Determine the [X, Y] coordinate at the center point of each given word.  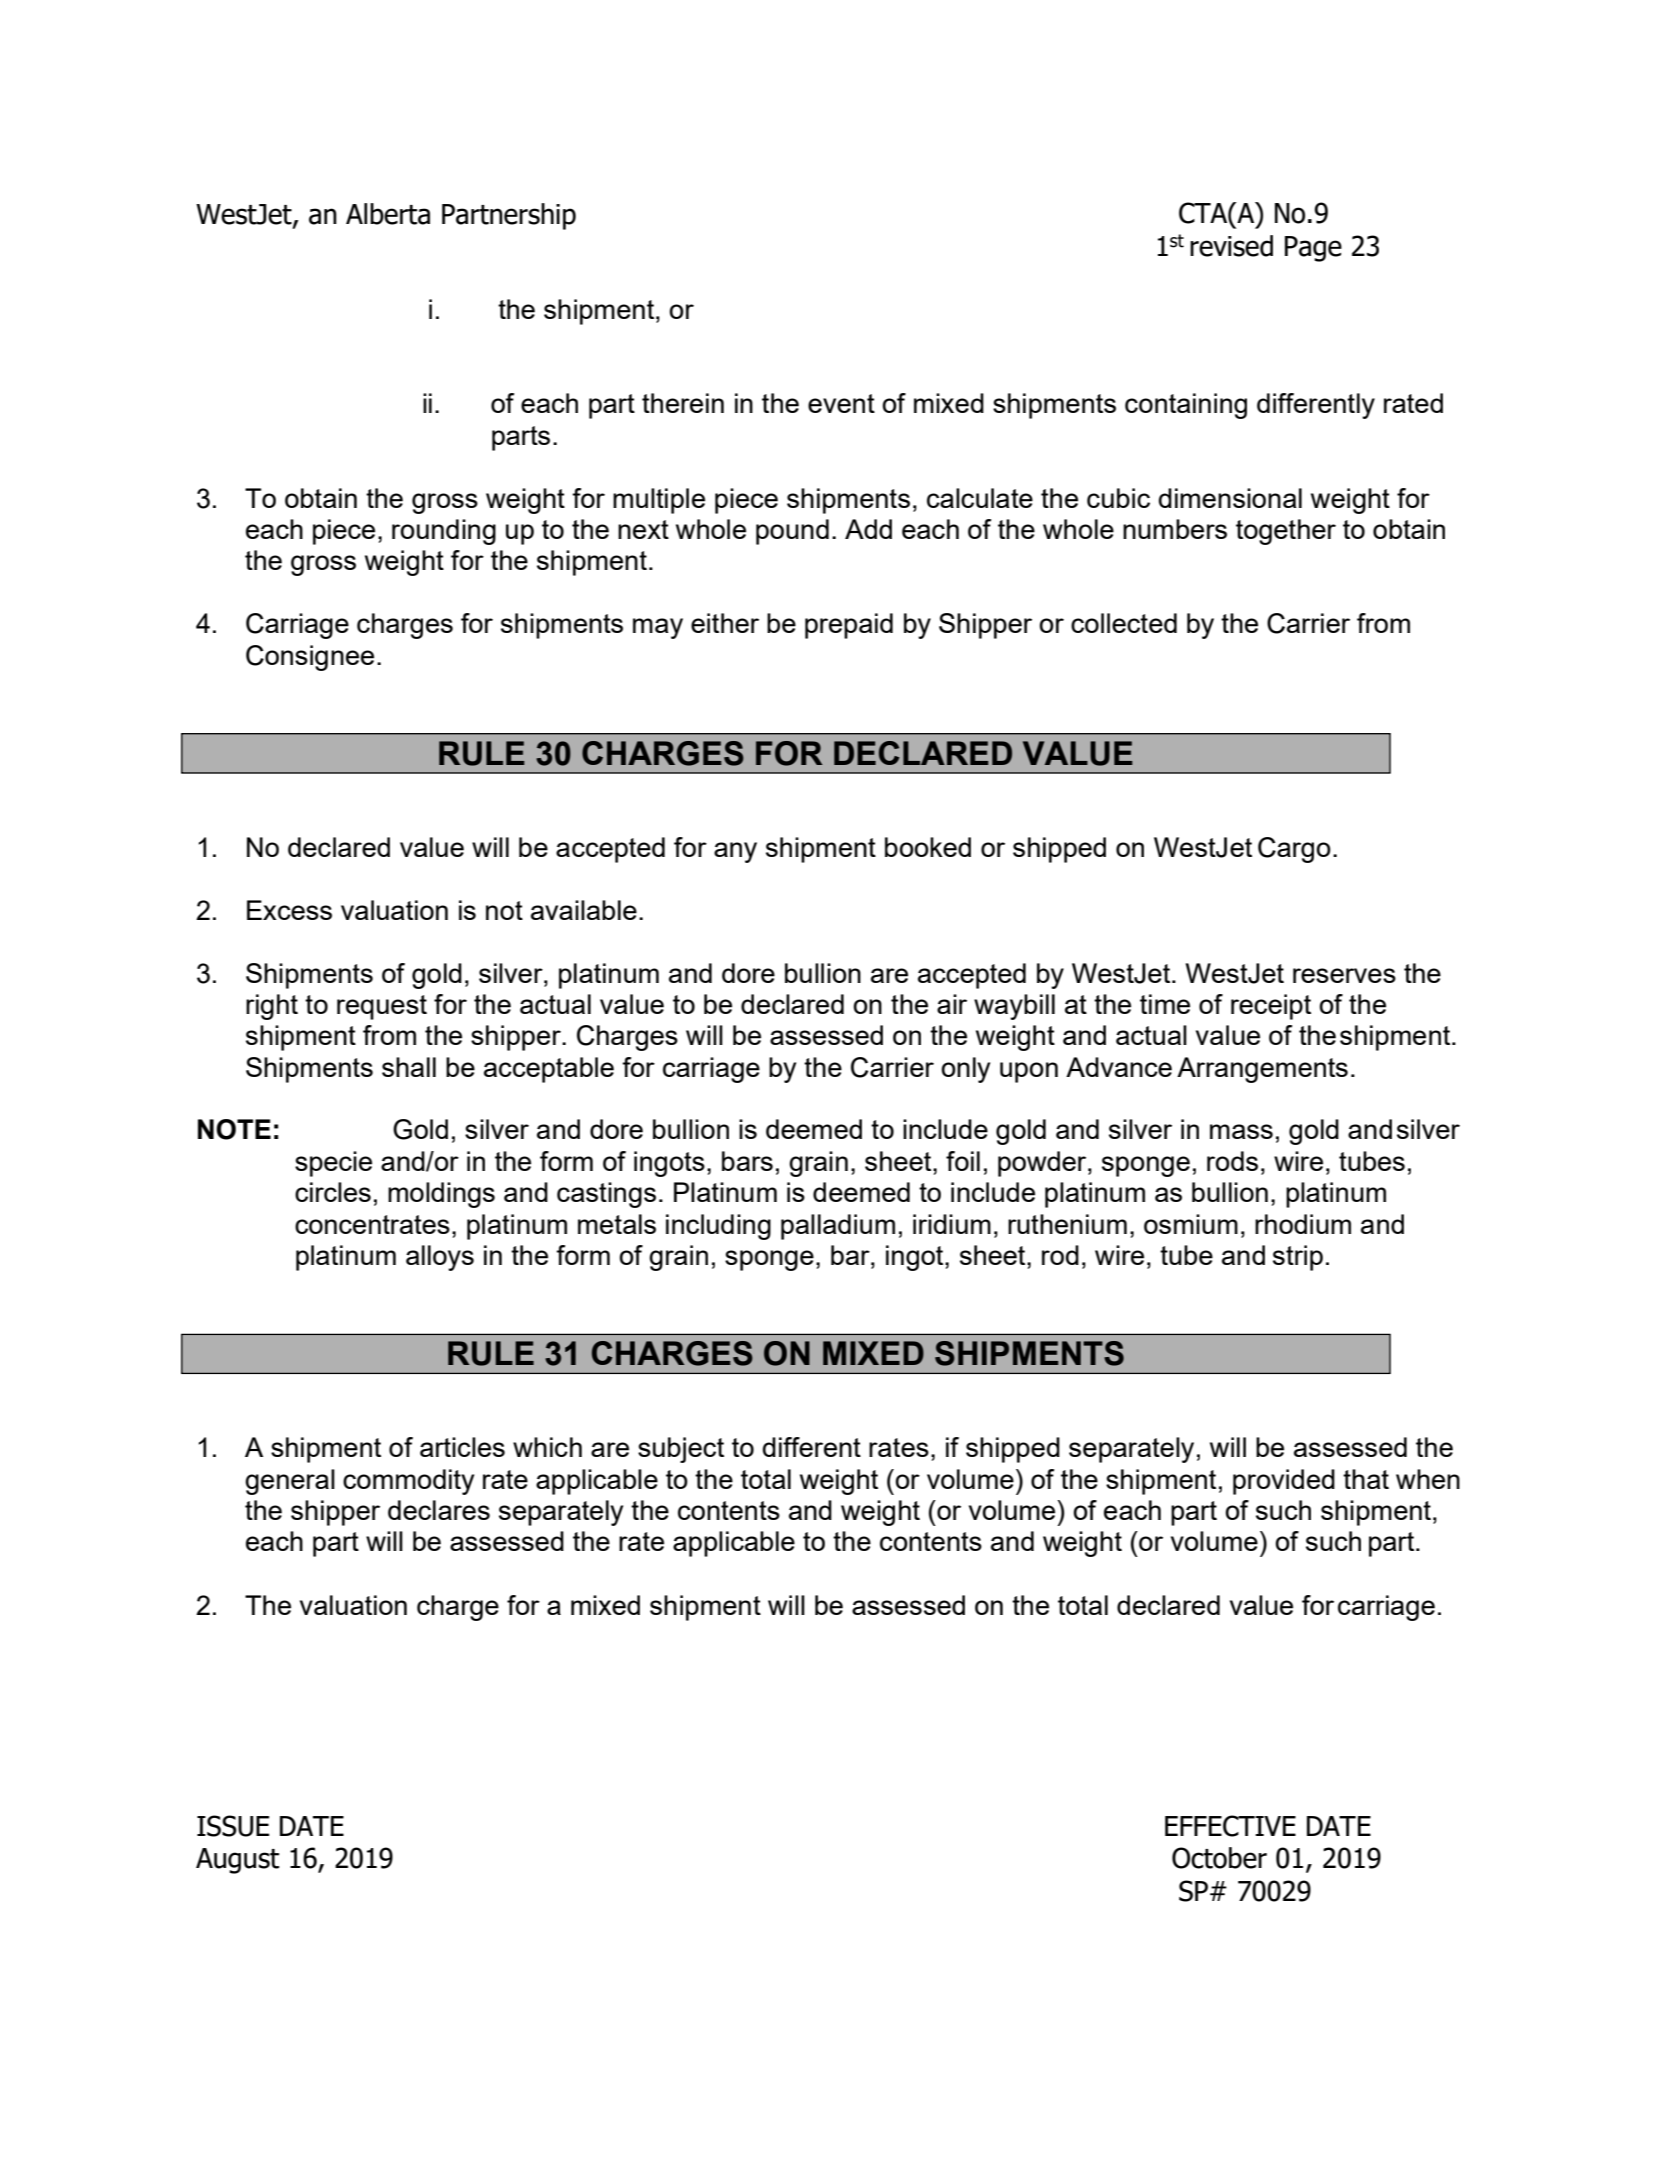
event [841, 403]
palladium [838, 1227]
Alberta [388, 214]
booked [928, 847]
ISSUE [233, 1826]
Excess [289, 910]
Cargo [1294, 850]
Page [1313, 249]
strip [1298, 1258]
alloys [440, 1258]
